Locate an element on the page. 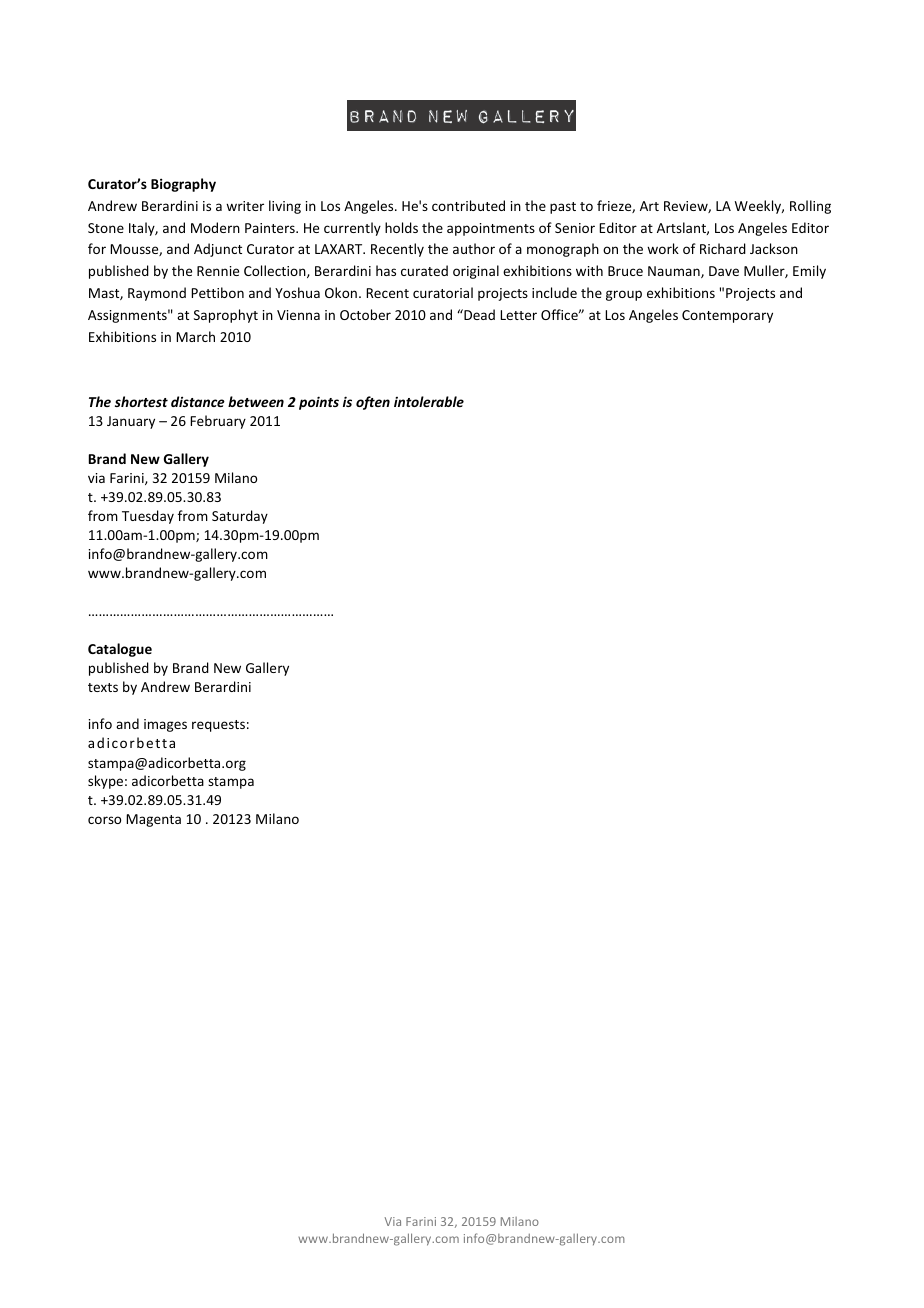 The height and width of the image is (1308, 924). distance is located at coordinates (198, 401).
